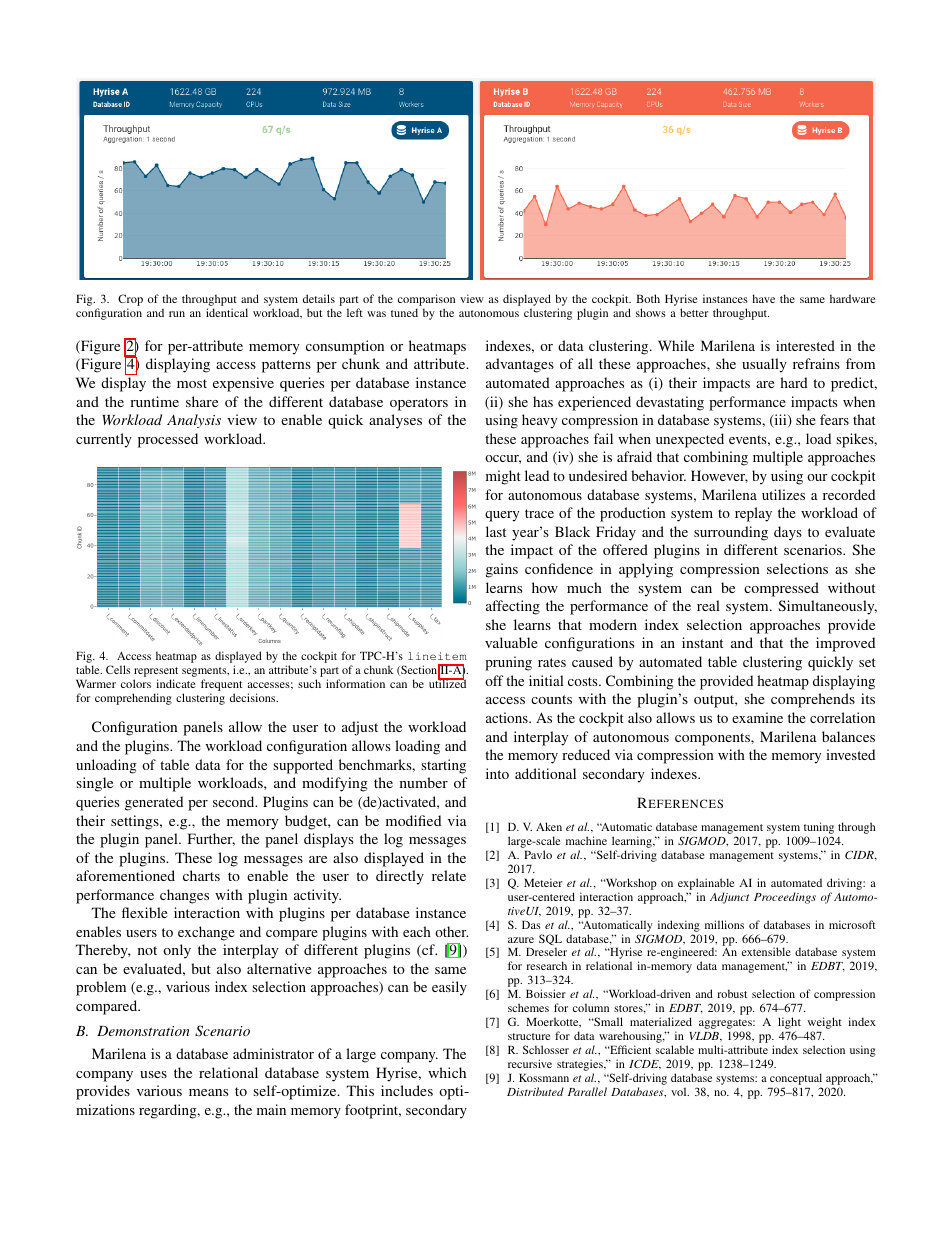 This image has height=1233, width=952. I want to click on valuable, so click(511, 642).
